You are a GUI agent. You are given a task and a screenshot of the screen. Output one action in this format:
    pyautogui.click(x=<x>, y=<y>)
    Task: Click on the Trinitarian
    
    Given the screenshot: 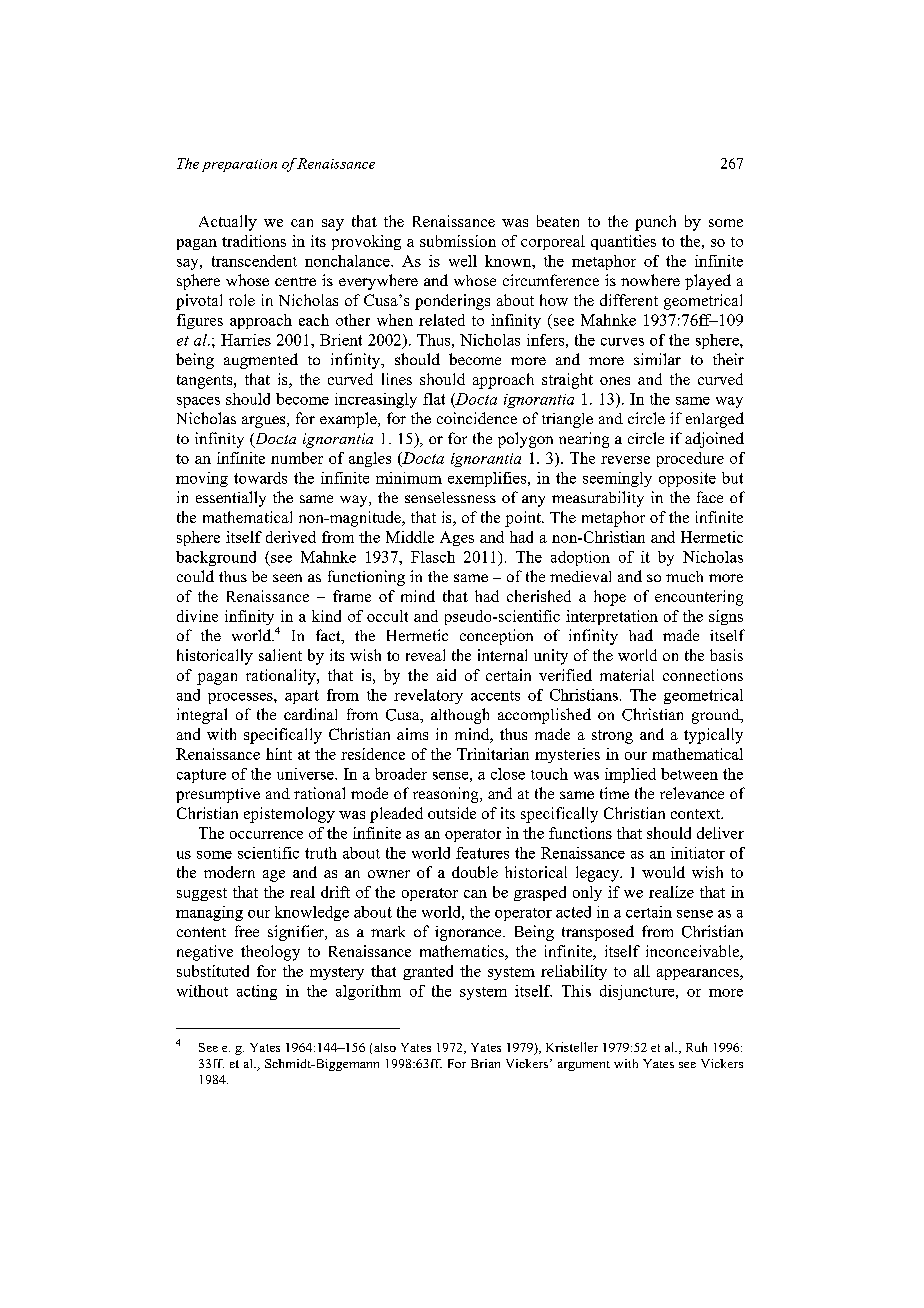 What is the action you would take?
    pyautogui.click(x=493, y=754)
